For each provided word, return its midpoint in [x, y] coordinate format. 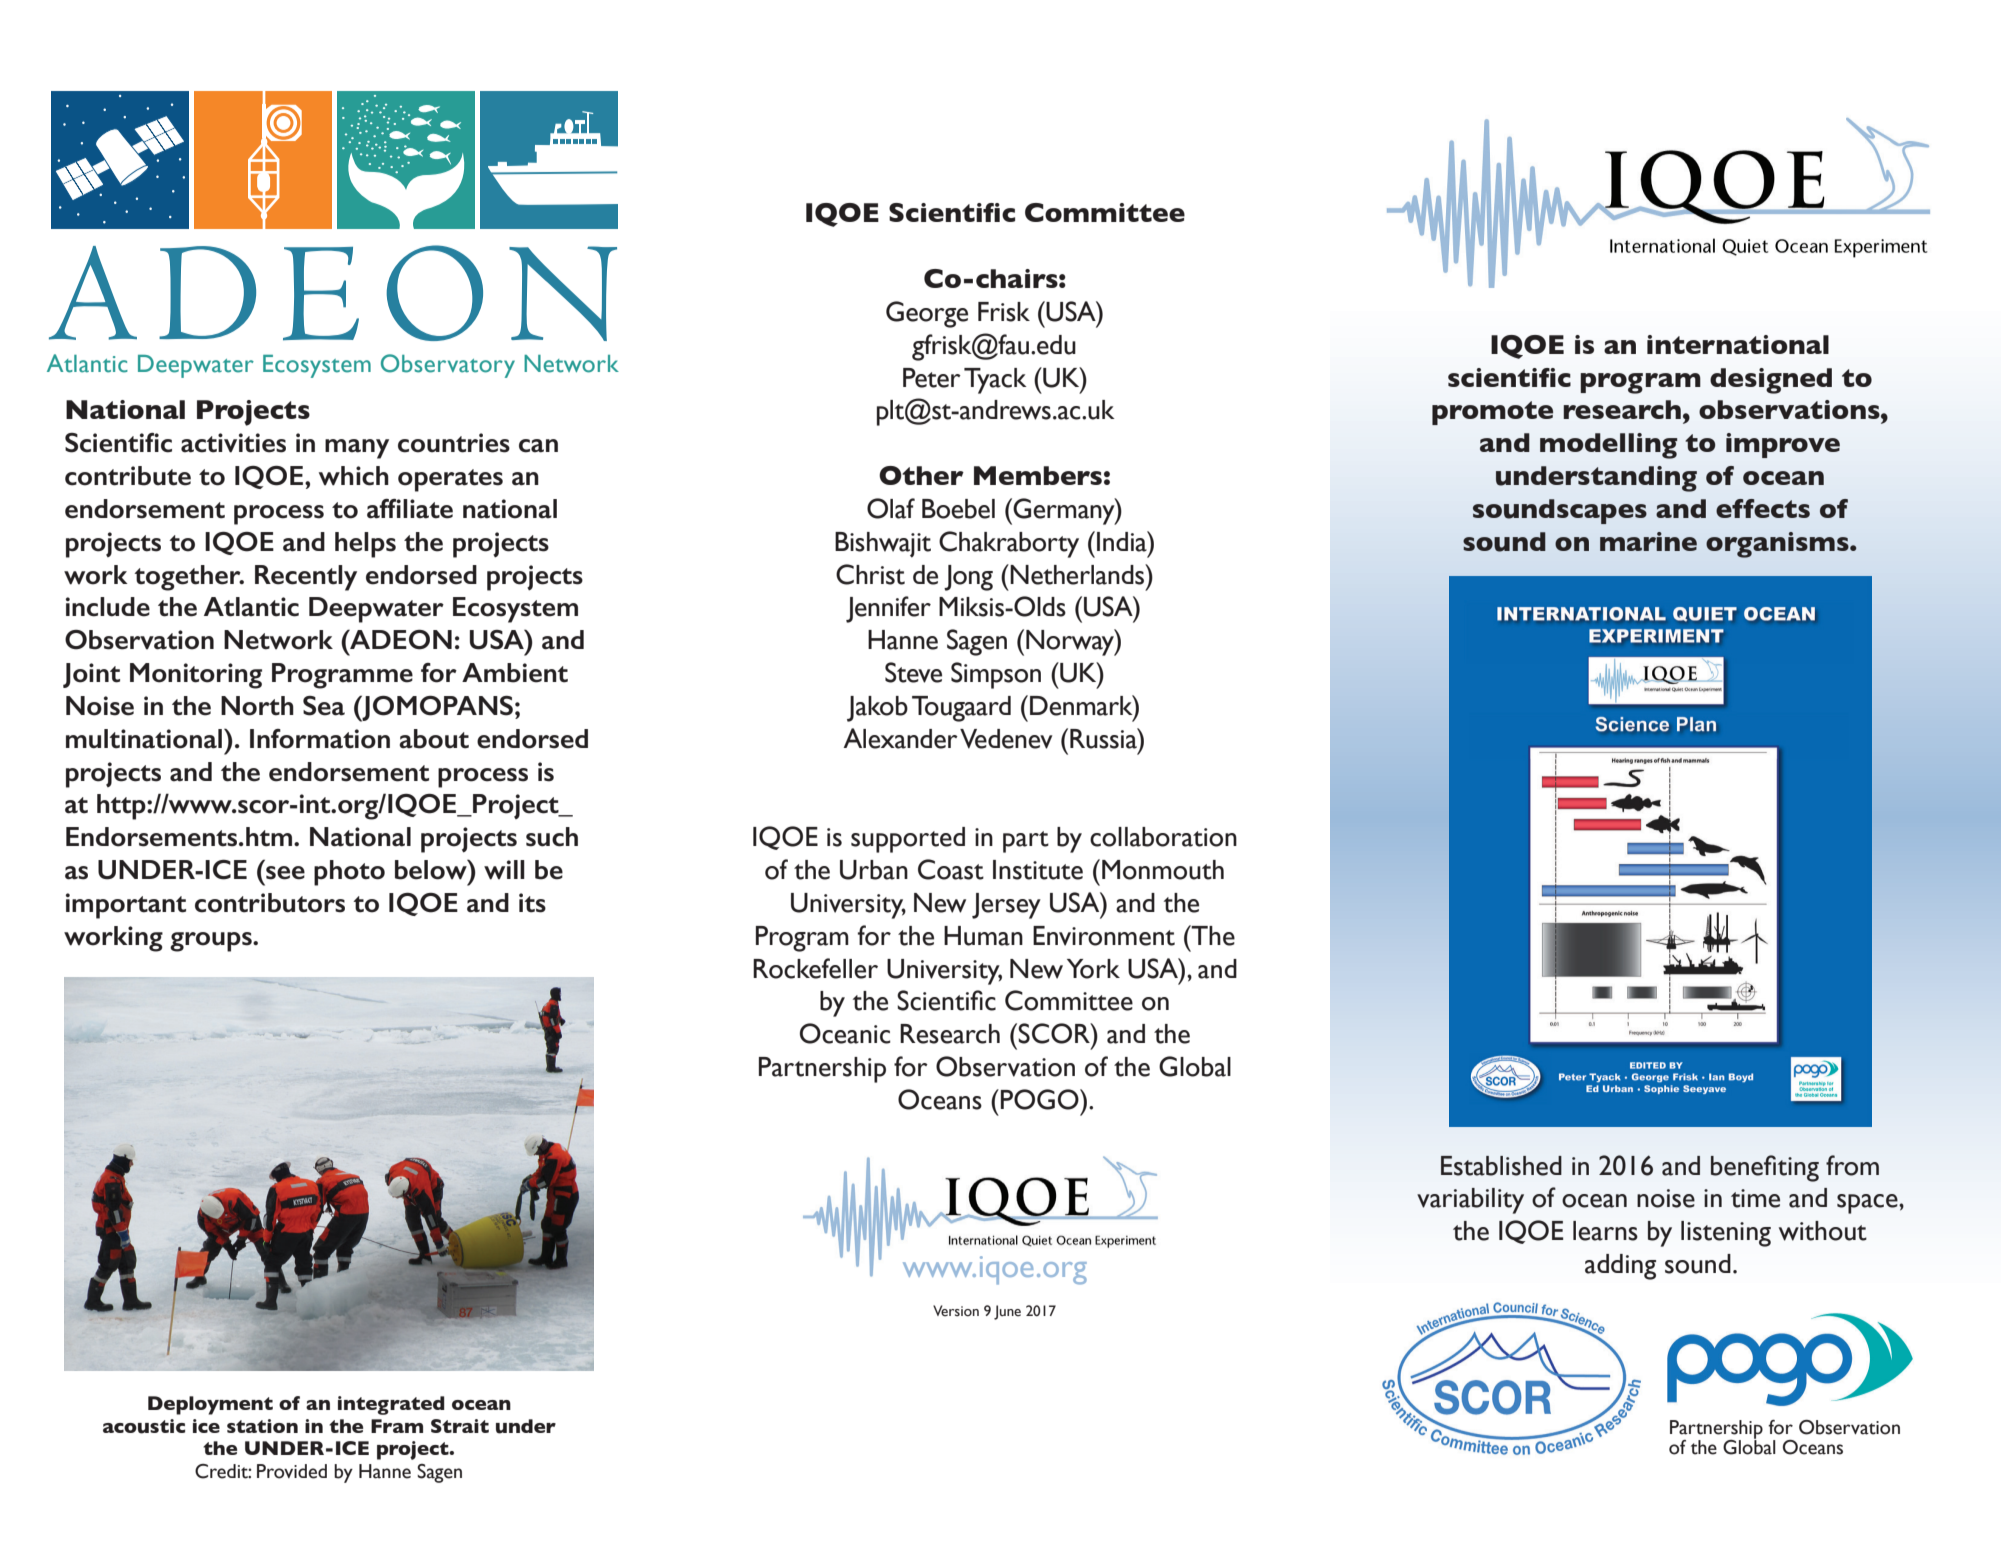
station [262, 1426]
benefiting [1765, 1168]
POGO [1041, 1099]
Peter [932, 378]
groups [212, 942]
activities [233, 443]
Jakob [877, 709]
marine [1648, 541]
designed [1771, 381]
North [257, 706]
